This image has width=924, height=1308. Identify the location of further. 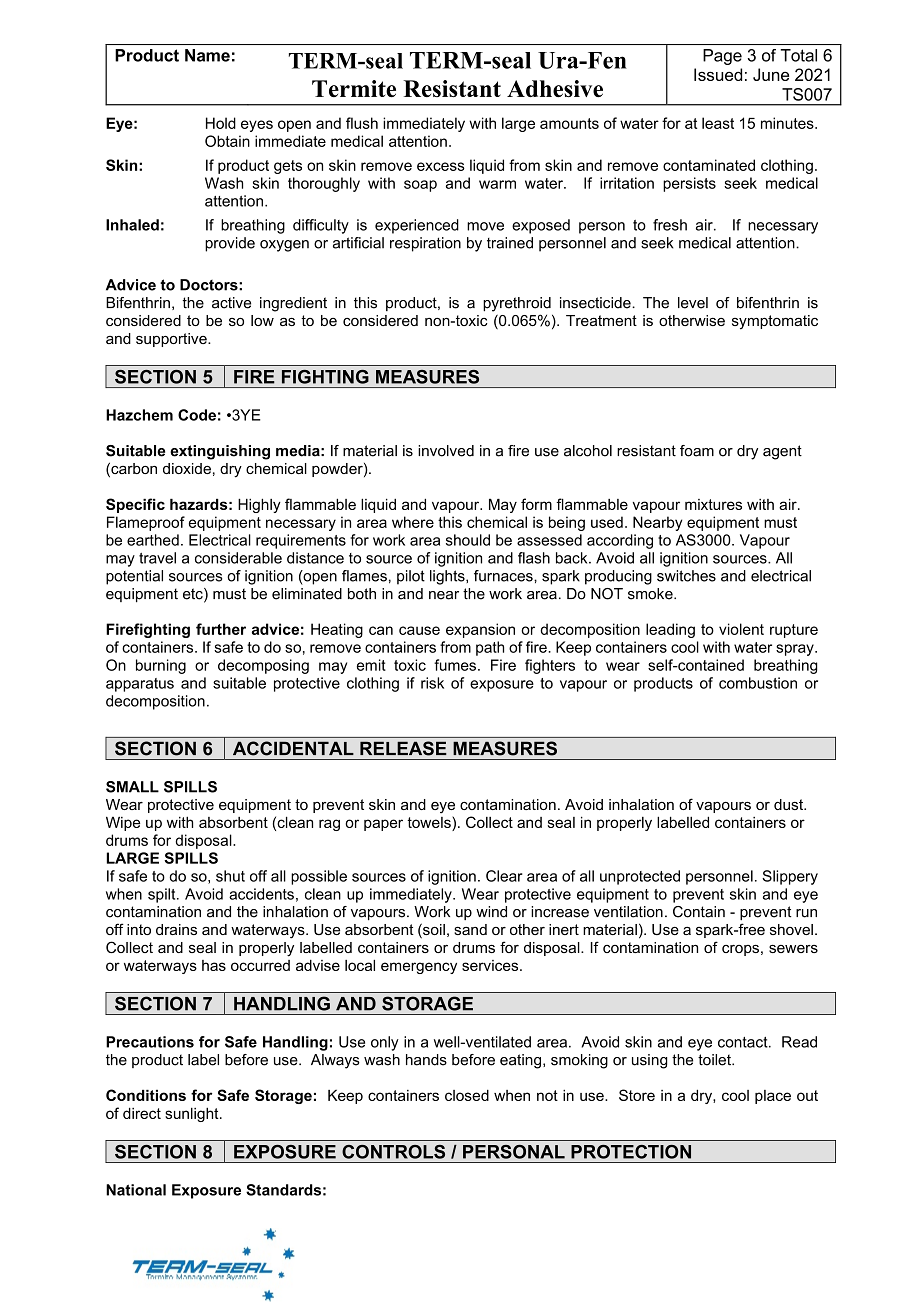
(221, 629).
